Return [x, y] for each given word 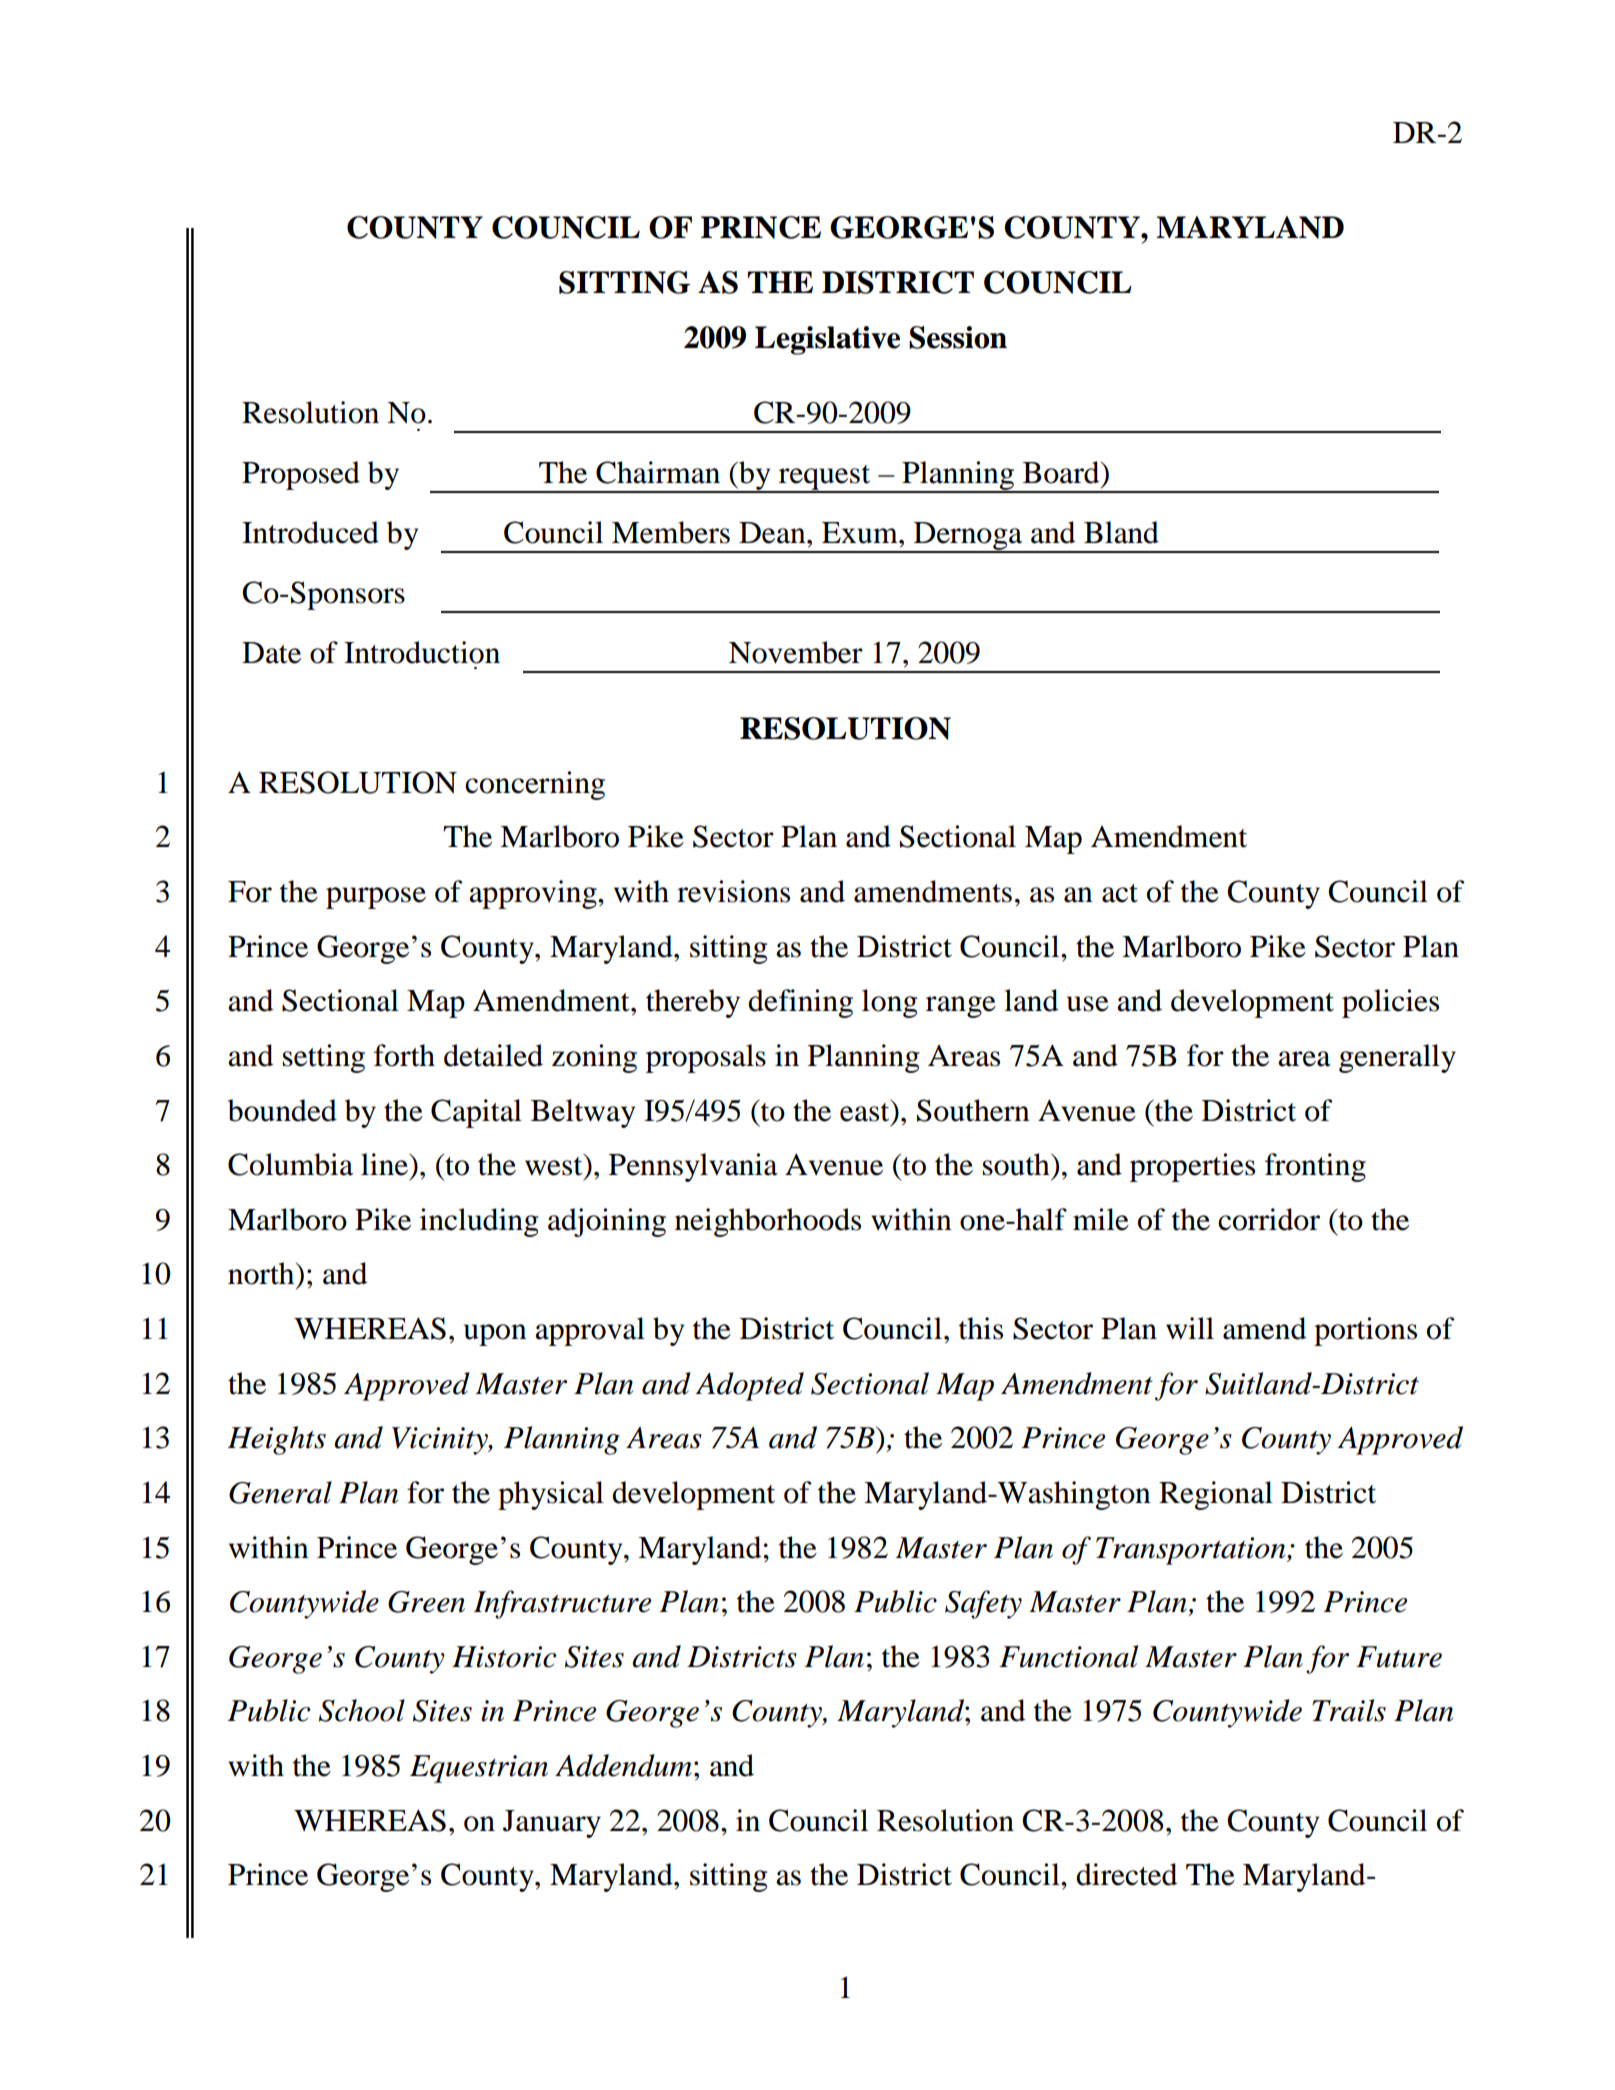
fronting [1315, 1167]
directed [1126, 1874]
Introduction [422, 652]
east [866, 1111]
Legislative [827, 340]
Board [1062, 472]
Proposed [301, 475]
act [1120, 893]
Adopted [749, 1386]
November [796, 652]
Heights [277, 1440]
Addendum [623, 1765]
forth [404, 1055]
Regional [1216, 1495]
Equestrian [479, 1769]
